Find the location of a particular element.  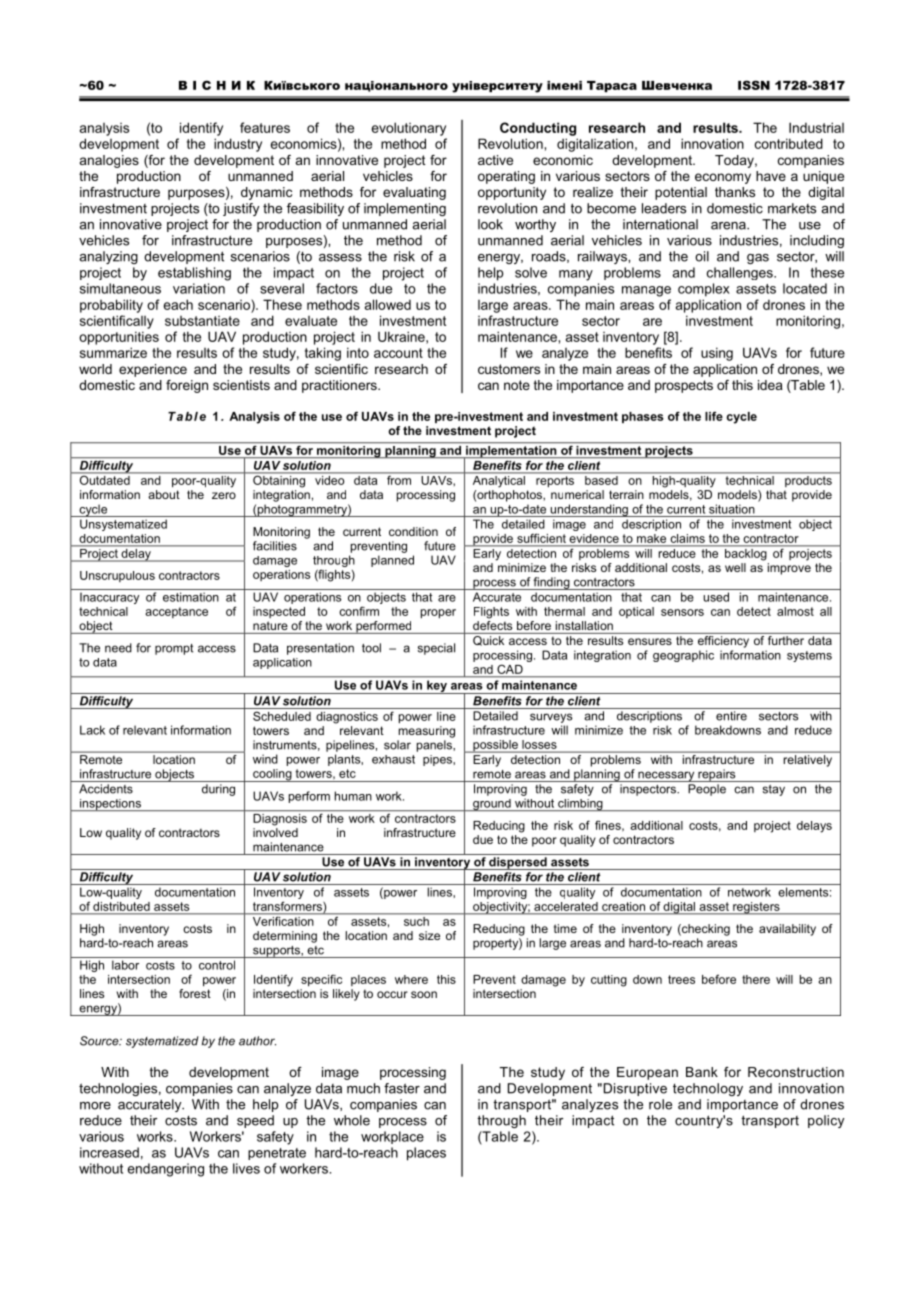

from is located at coordinates (399, 479).
